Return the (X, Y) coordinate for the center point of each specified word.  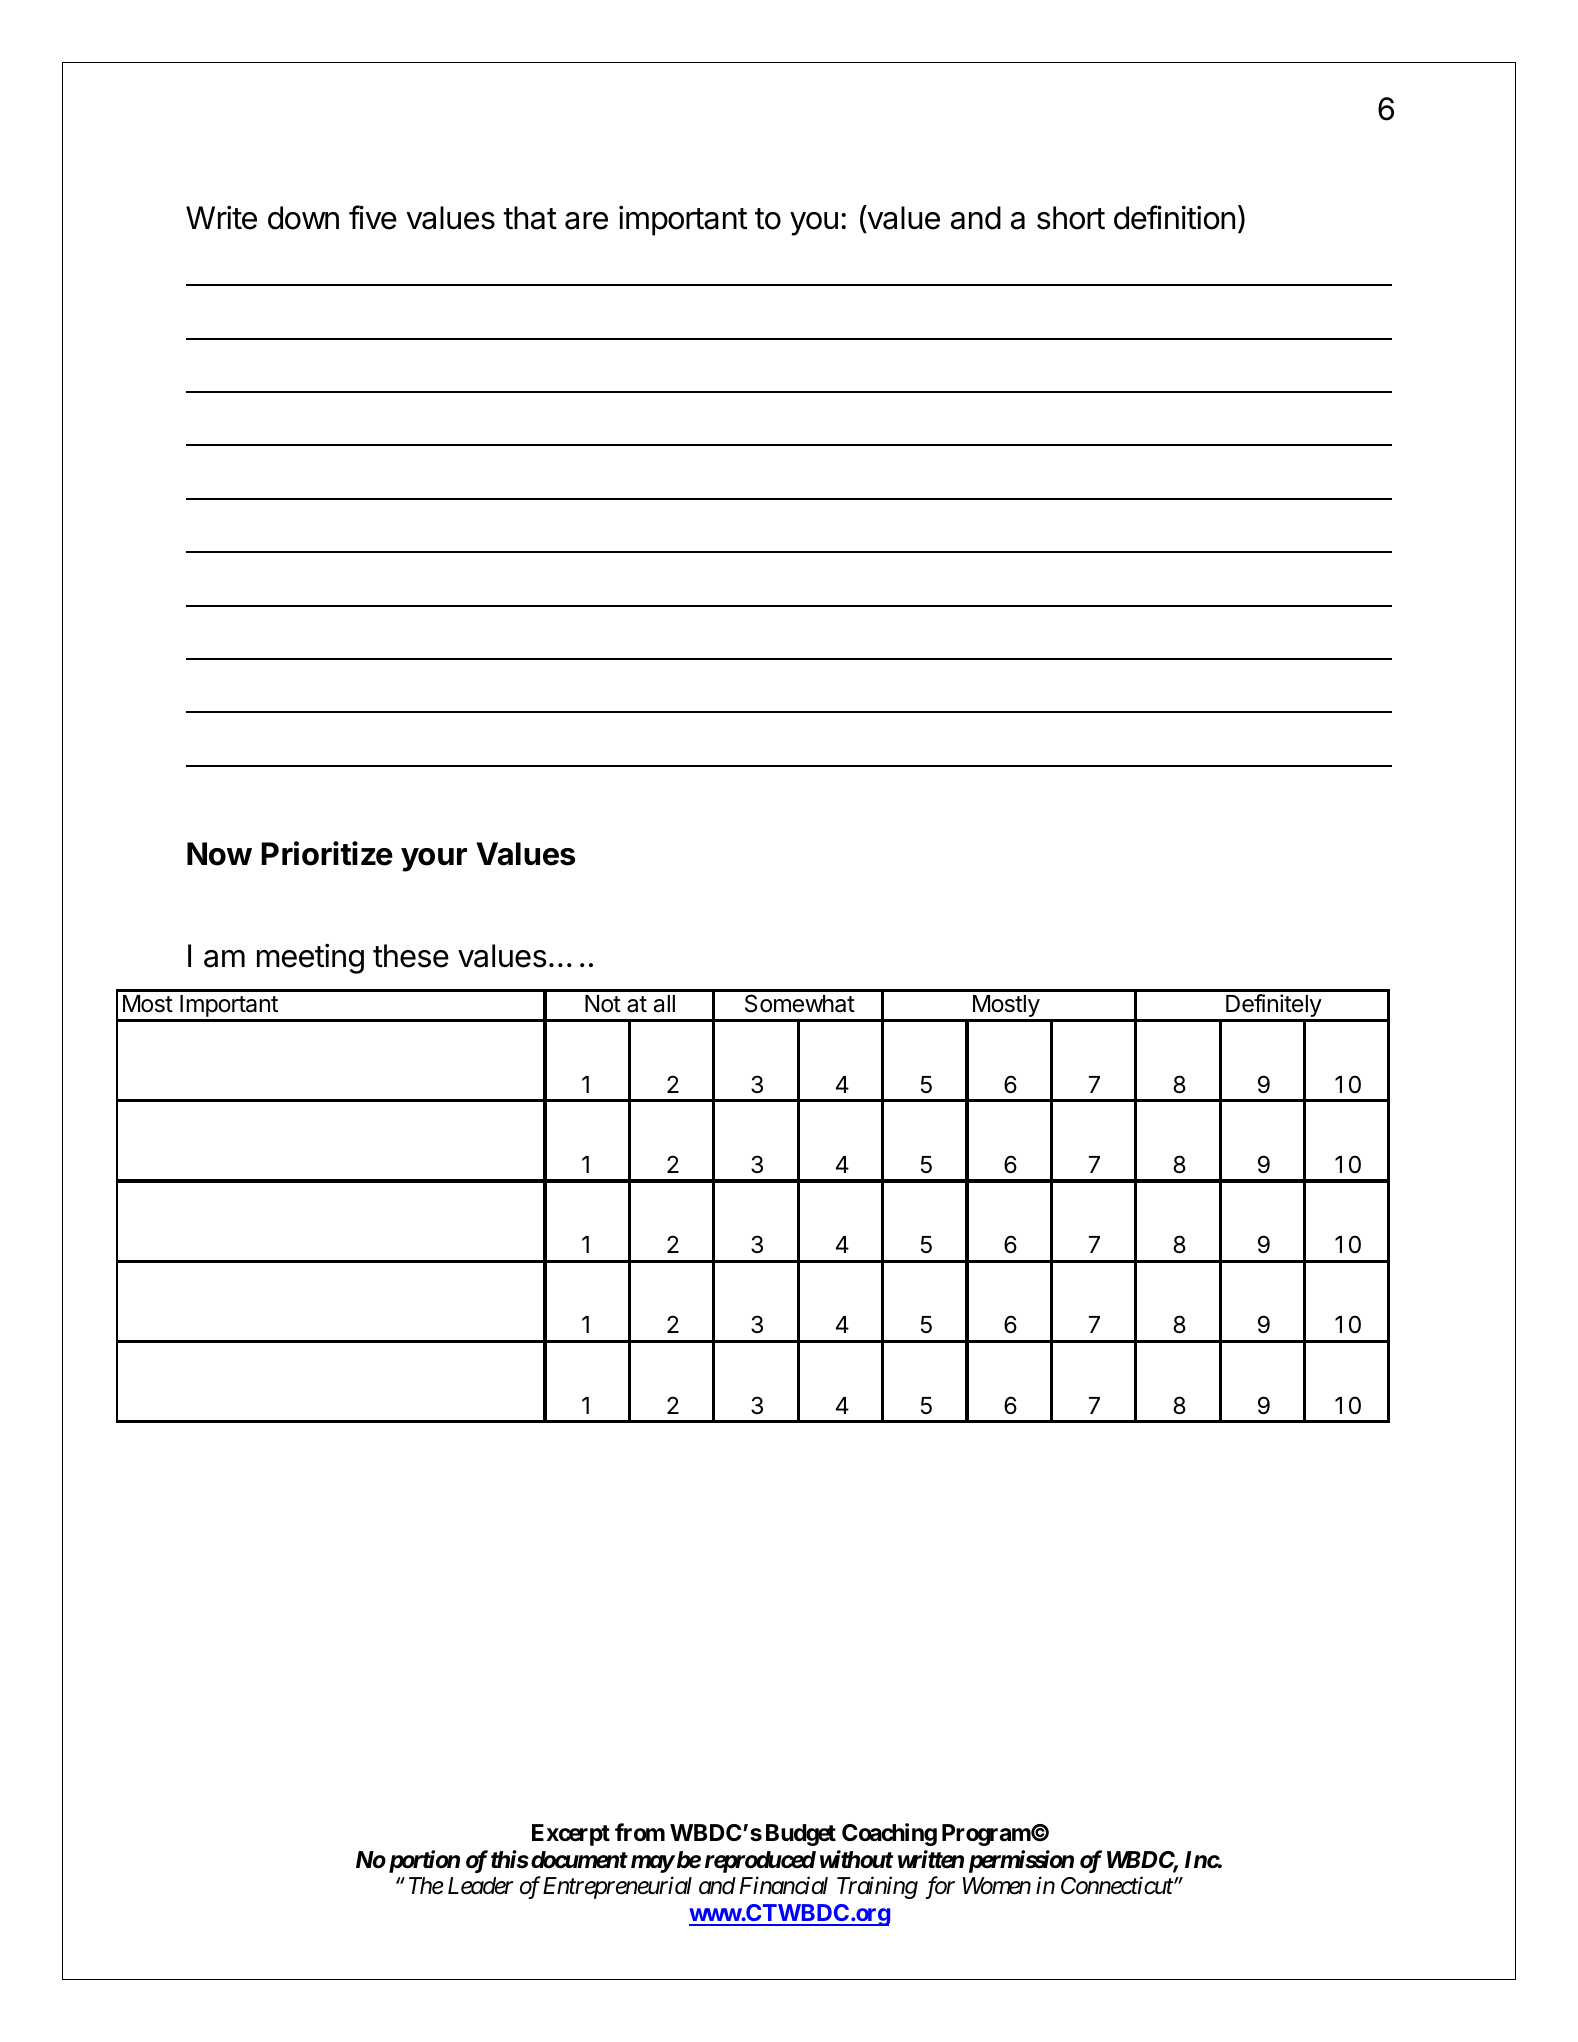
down (303, 218)
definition (1174, 217)
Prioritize (327, 853)
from (640, 1832)
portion (422, 1861)
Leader (480, 1886)
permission (1021, 1861)
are (586, 221)
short (1071, 218)
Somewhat (800, 1003)
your (434, 860)
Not (603, 1004)
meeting (310, 959)
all (664, 1004)
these (411, 956)
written (931, 1859)
